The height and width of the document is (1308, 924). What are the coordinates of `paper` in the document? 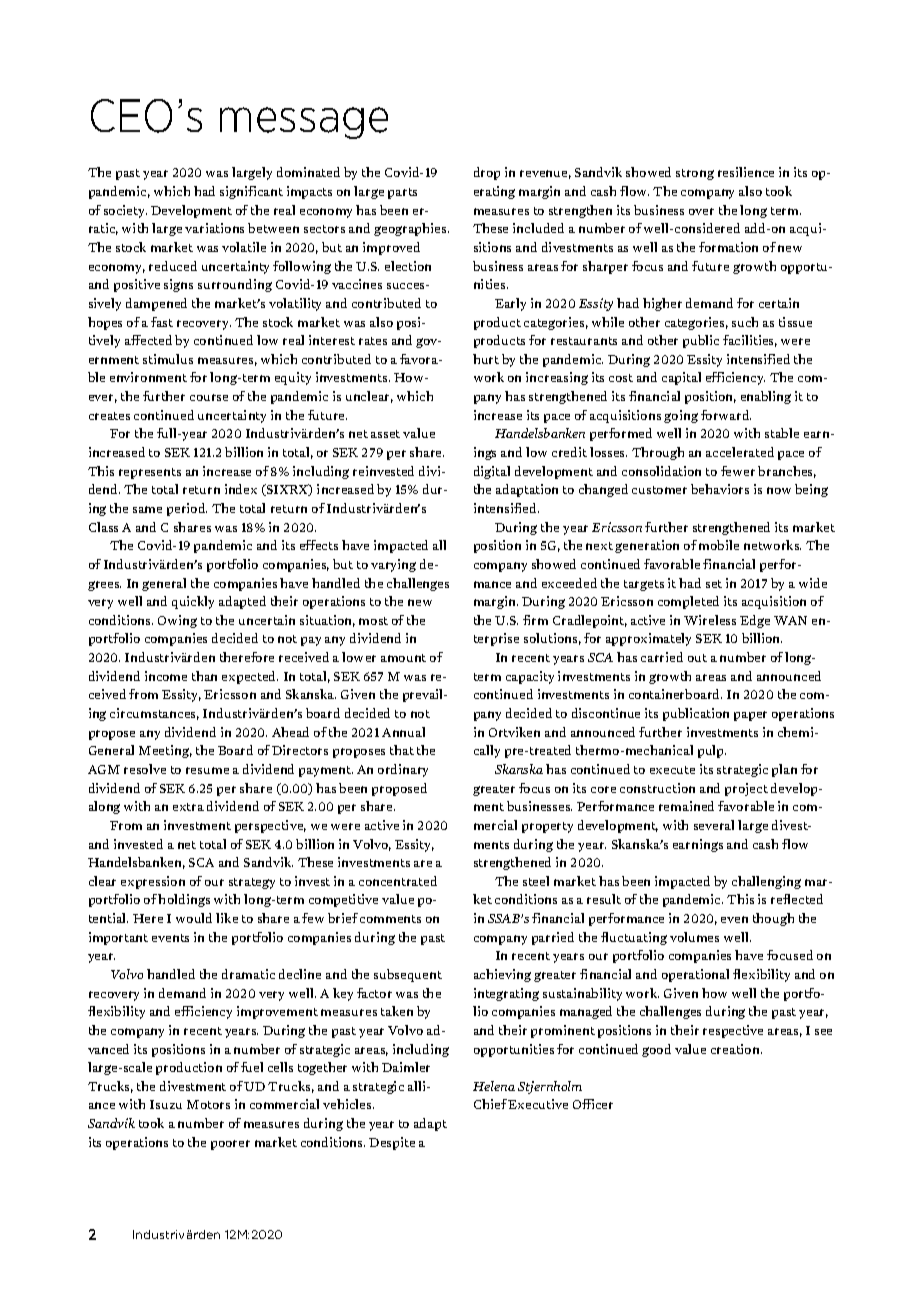 It's located at (750, 716).
